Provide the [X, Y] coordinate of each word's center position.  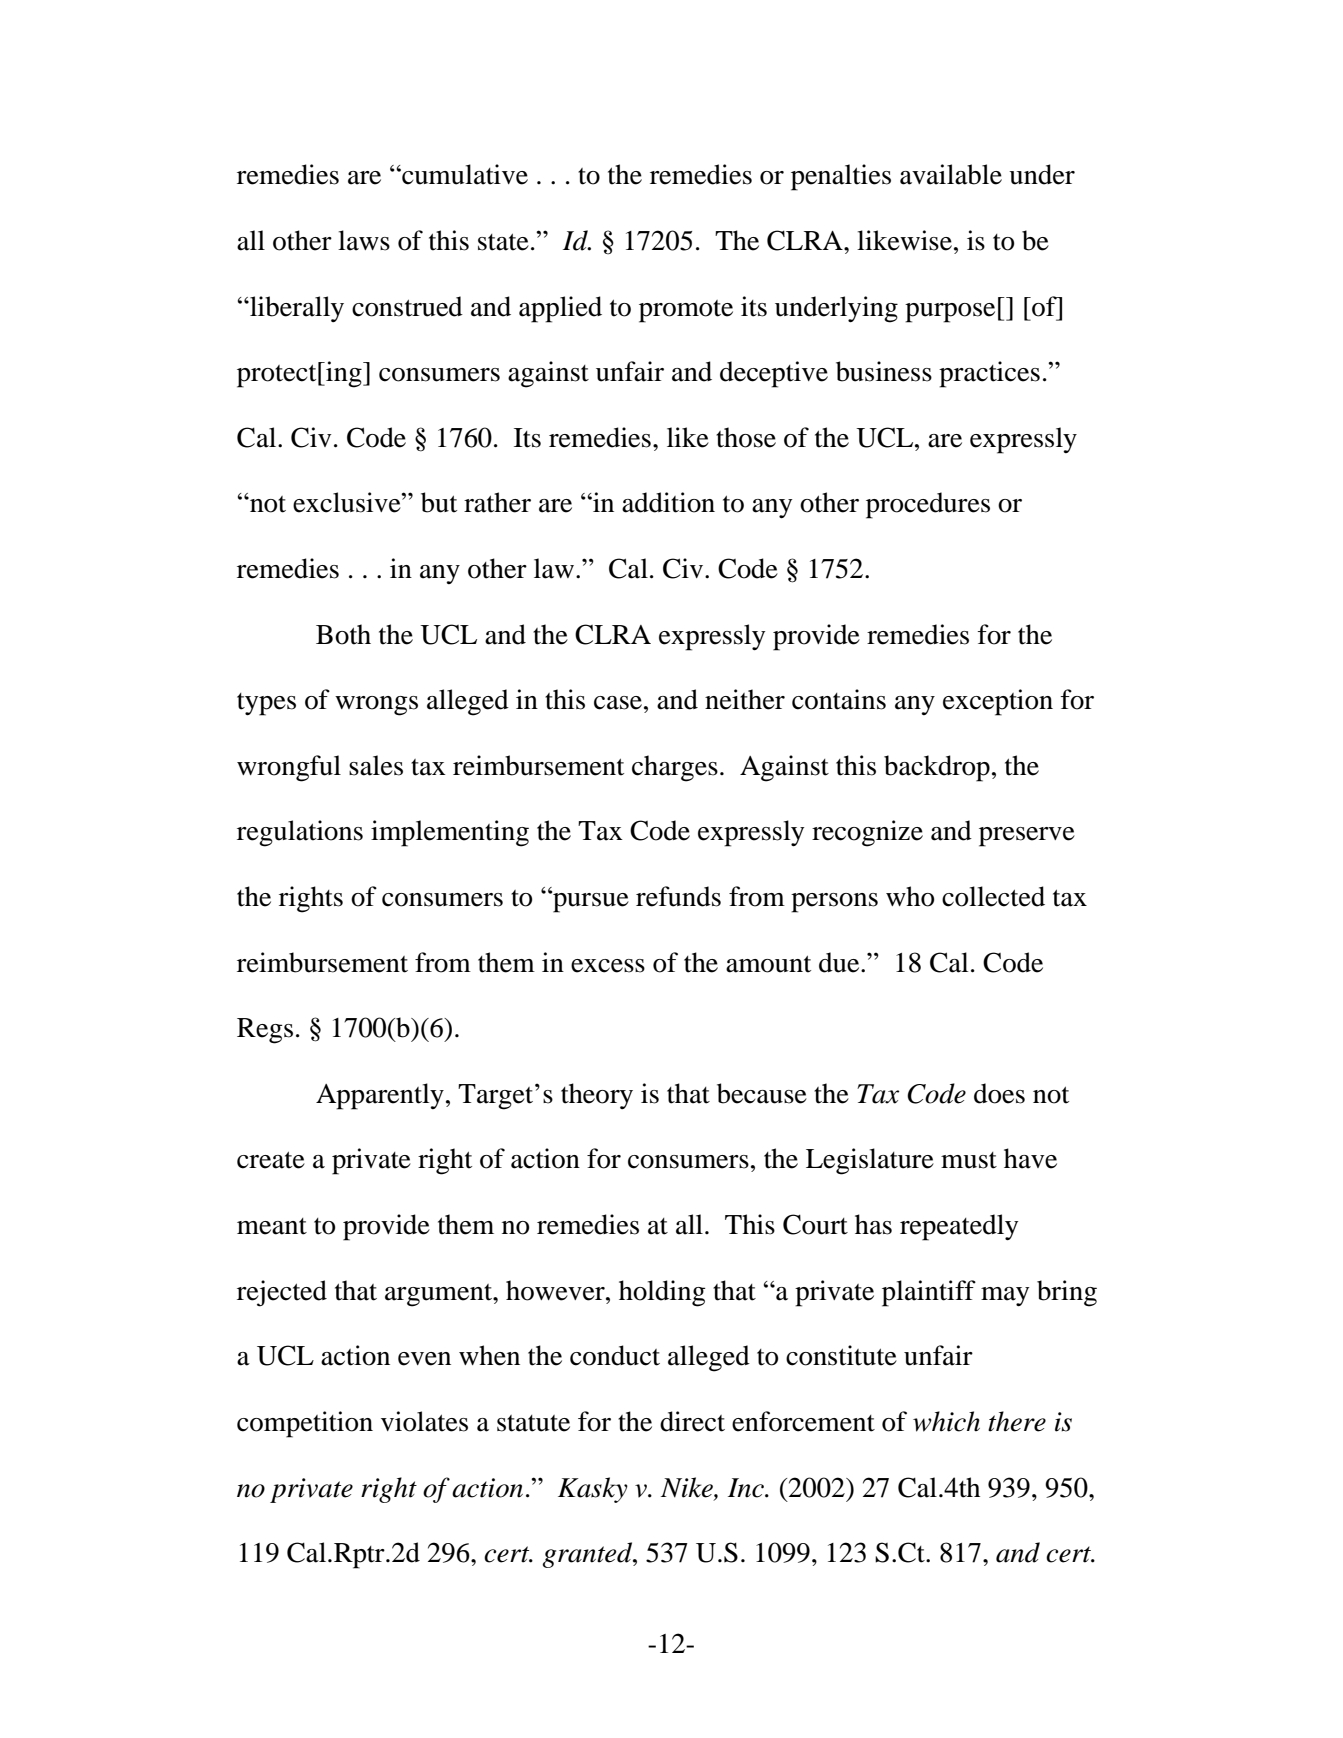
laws [364, 240]
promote [686, 311]
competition [305, 1424]
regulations [300, 833]
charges [675, 768]
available [951, 174]
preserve [1027, 837]
